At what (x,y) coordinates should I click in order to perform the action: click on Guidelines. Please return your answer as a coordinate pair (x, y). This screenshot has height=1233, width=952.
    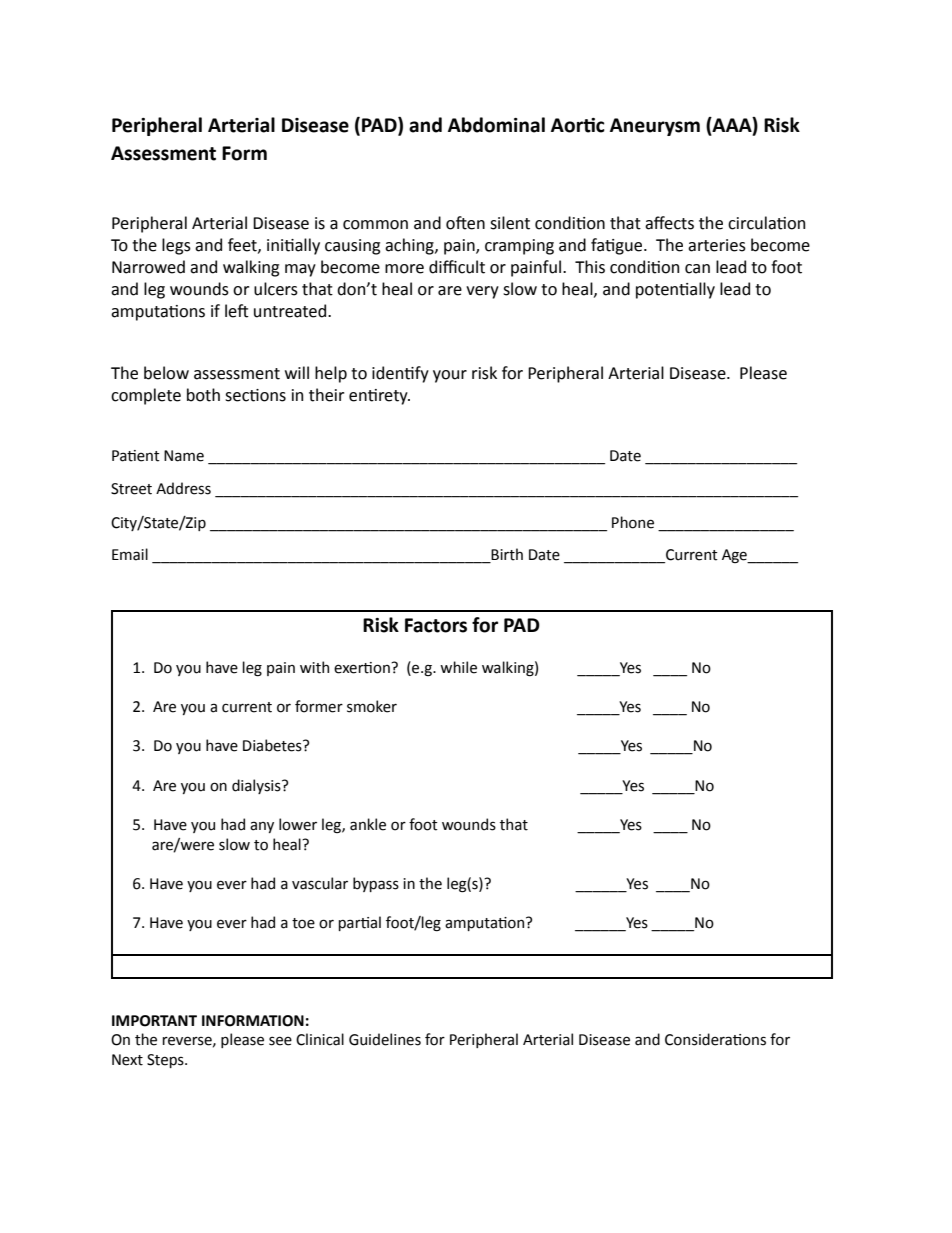
    Looking at the image, I should click on (385, 1039).
